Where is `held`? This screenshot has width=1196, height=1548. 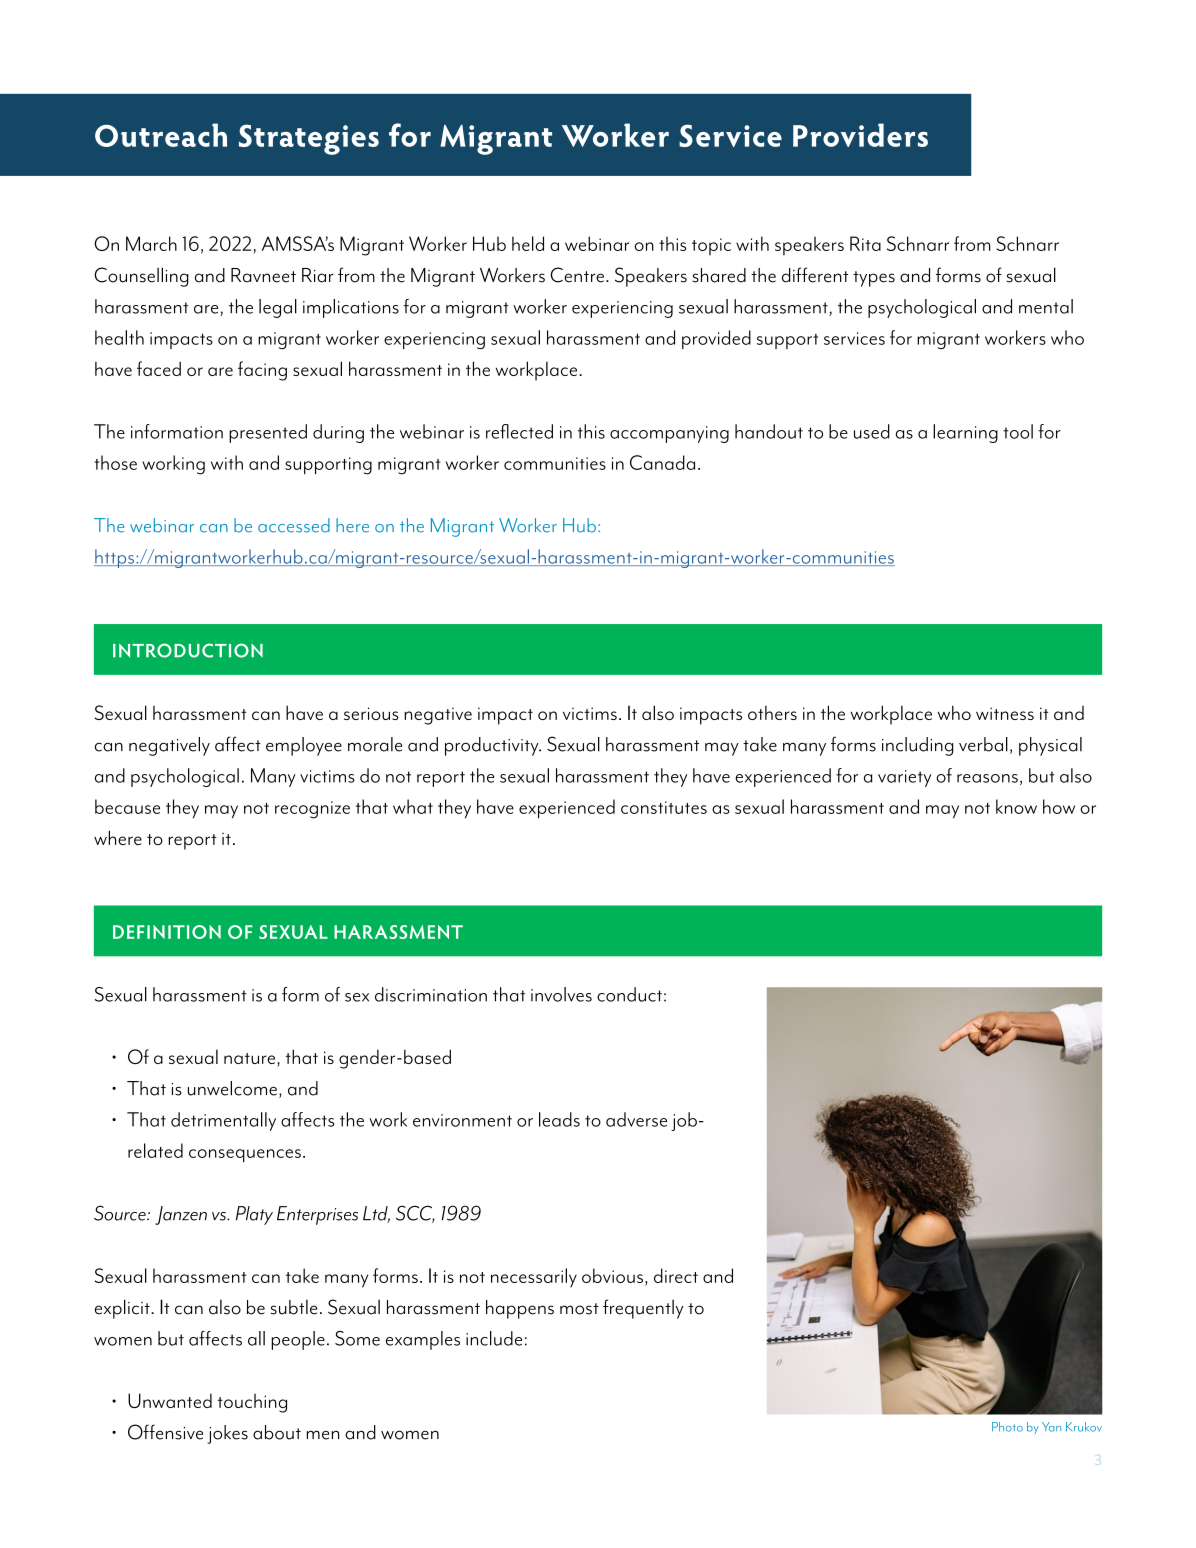
held is located at coordinates (528, 243).
